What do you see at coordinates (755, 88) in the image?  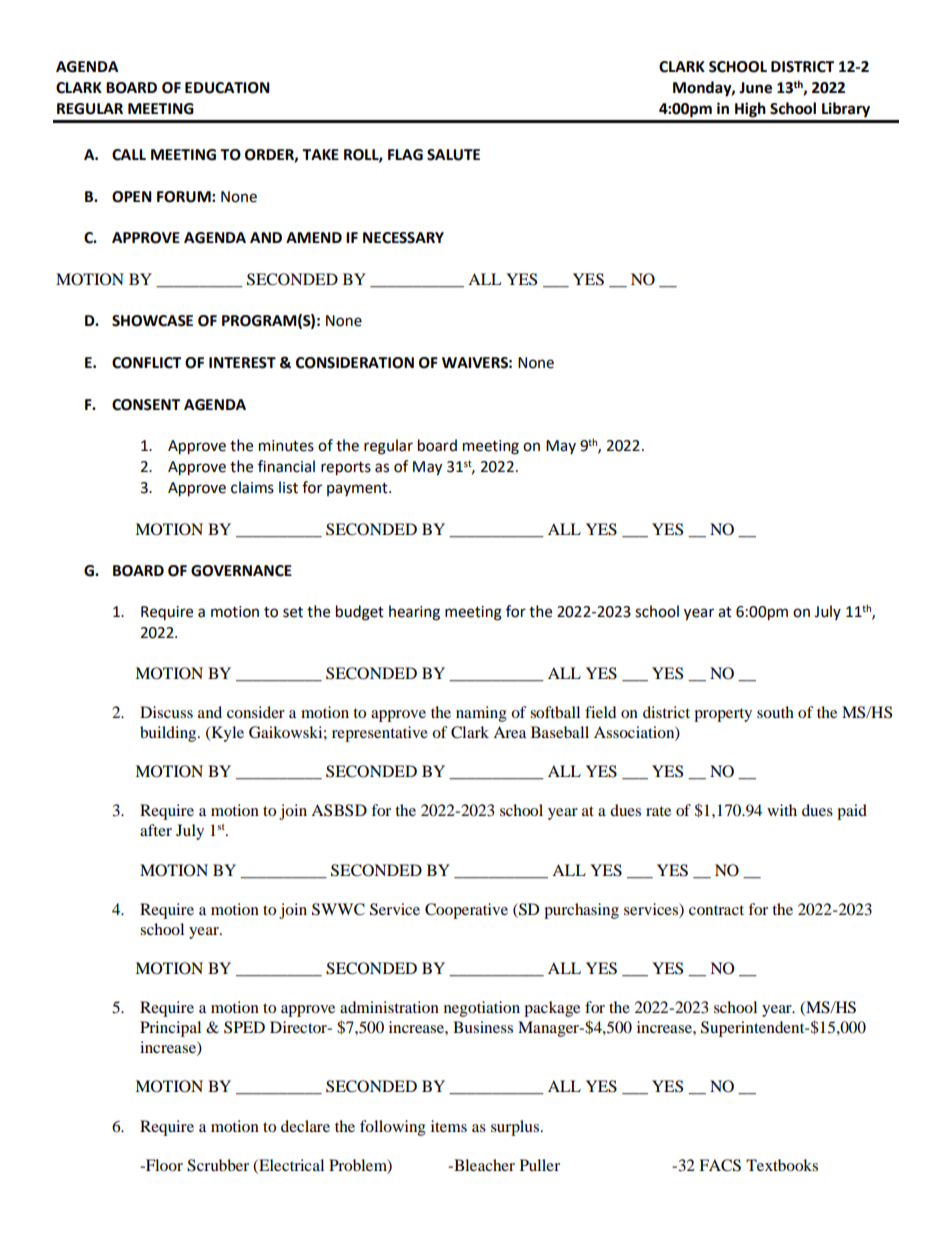 I see `June` at bounding box center [755, 88].
